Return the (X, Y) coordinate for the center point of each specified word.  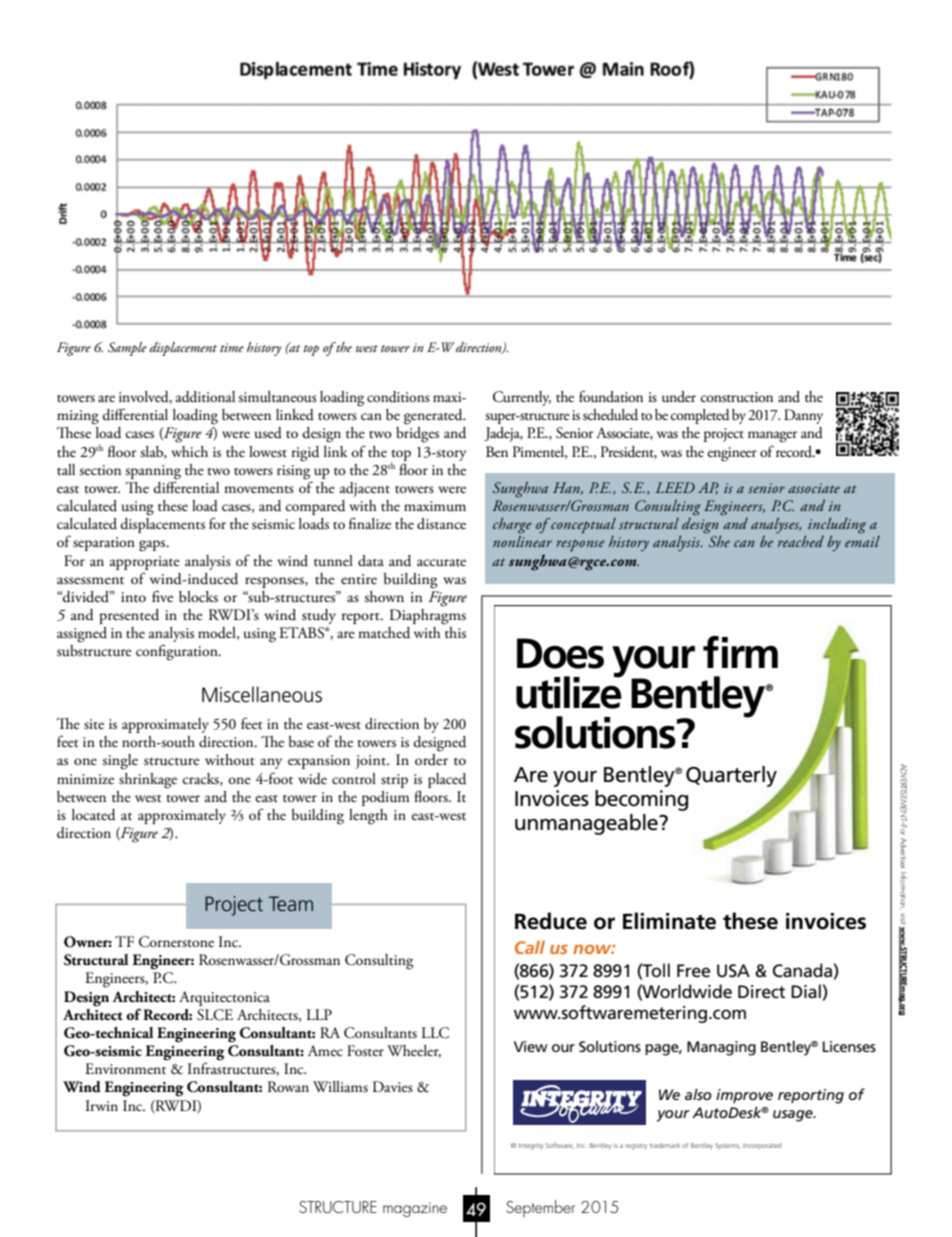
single (120, 762)
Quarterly (731, 776)
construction (737, 397)
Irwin (102, 1105)
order (431, 760)
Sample (127, 349)
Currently (522, 398)
